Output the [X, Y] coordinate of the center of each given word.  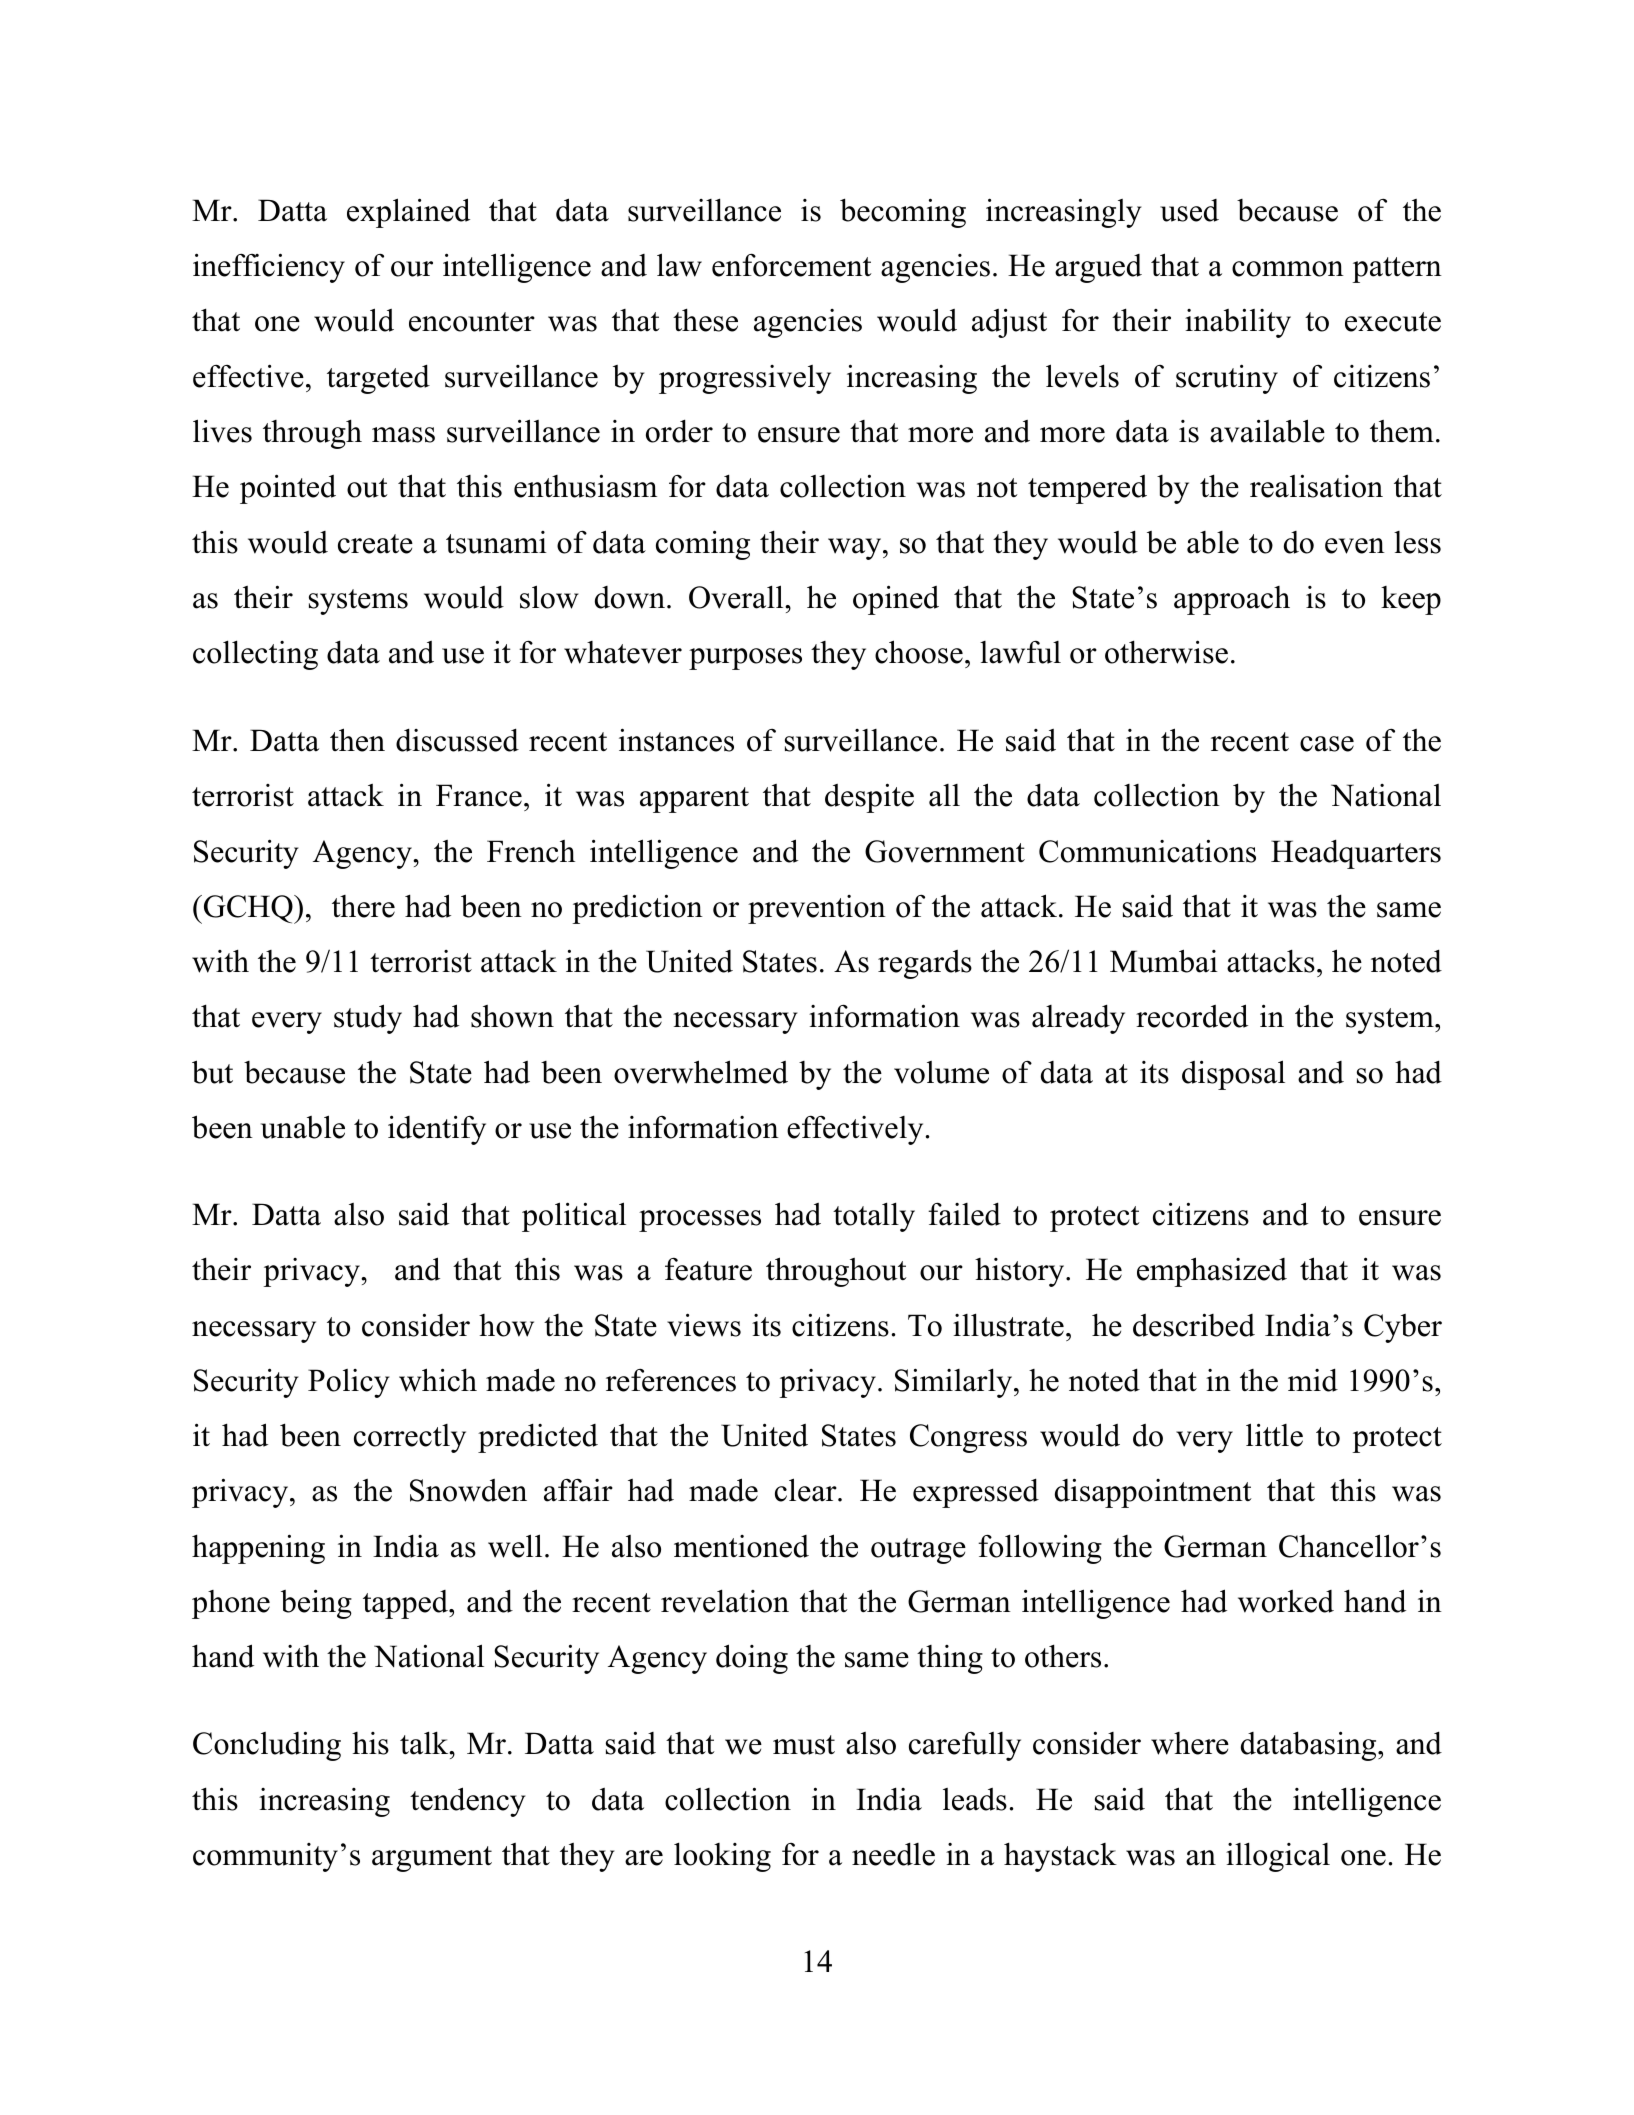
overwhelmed [701, 1072]
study [368, 1019]
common [1288, 269]
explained [408, 213]
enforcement [792, 265]
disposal [1233, 1075]
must [804, 1745]
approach [1232, 600]
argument [432, 1859]
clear [807, 1490]
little [1274, 1435]
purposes [745, 659]
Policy [348, 1383]
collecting [255, 655]
